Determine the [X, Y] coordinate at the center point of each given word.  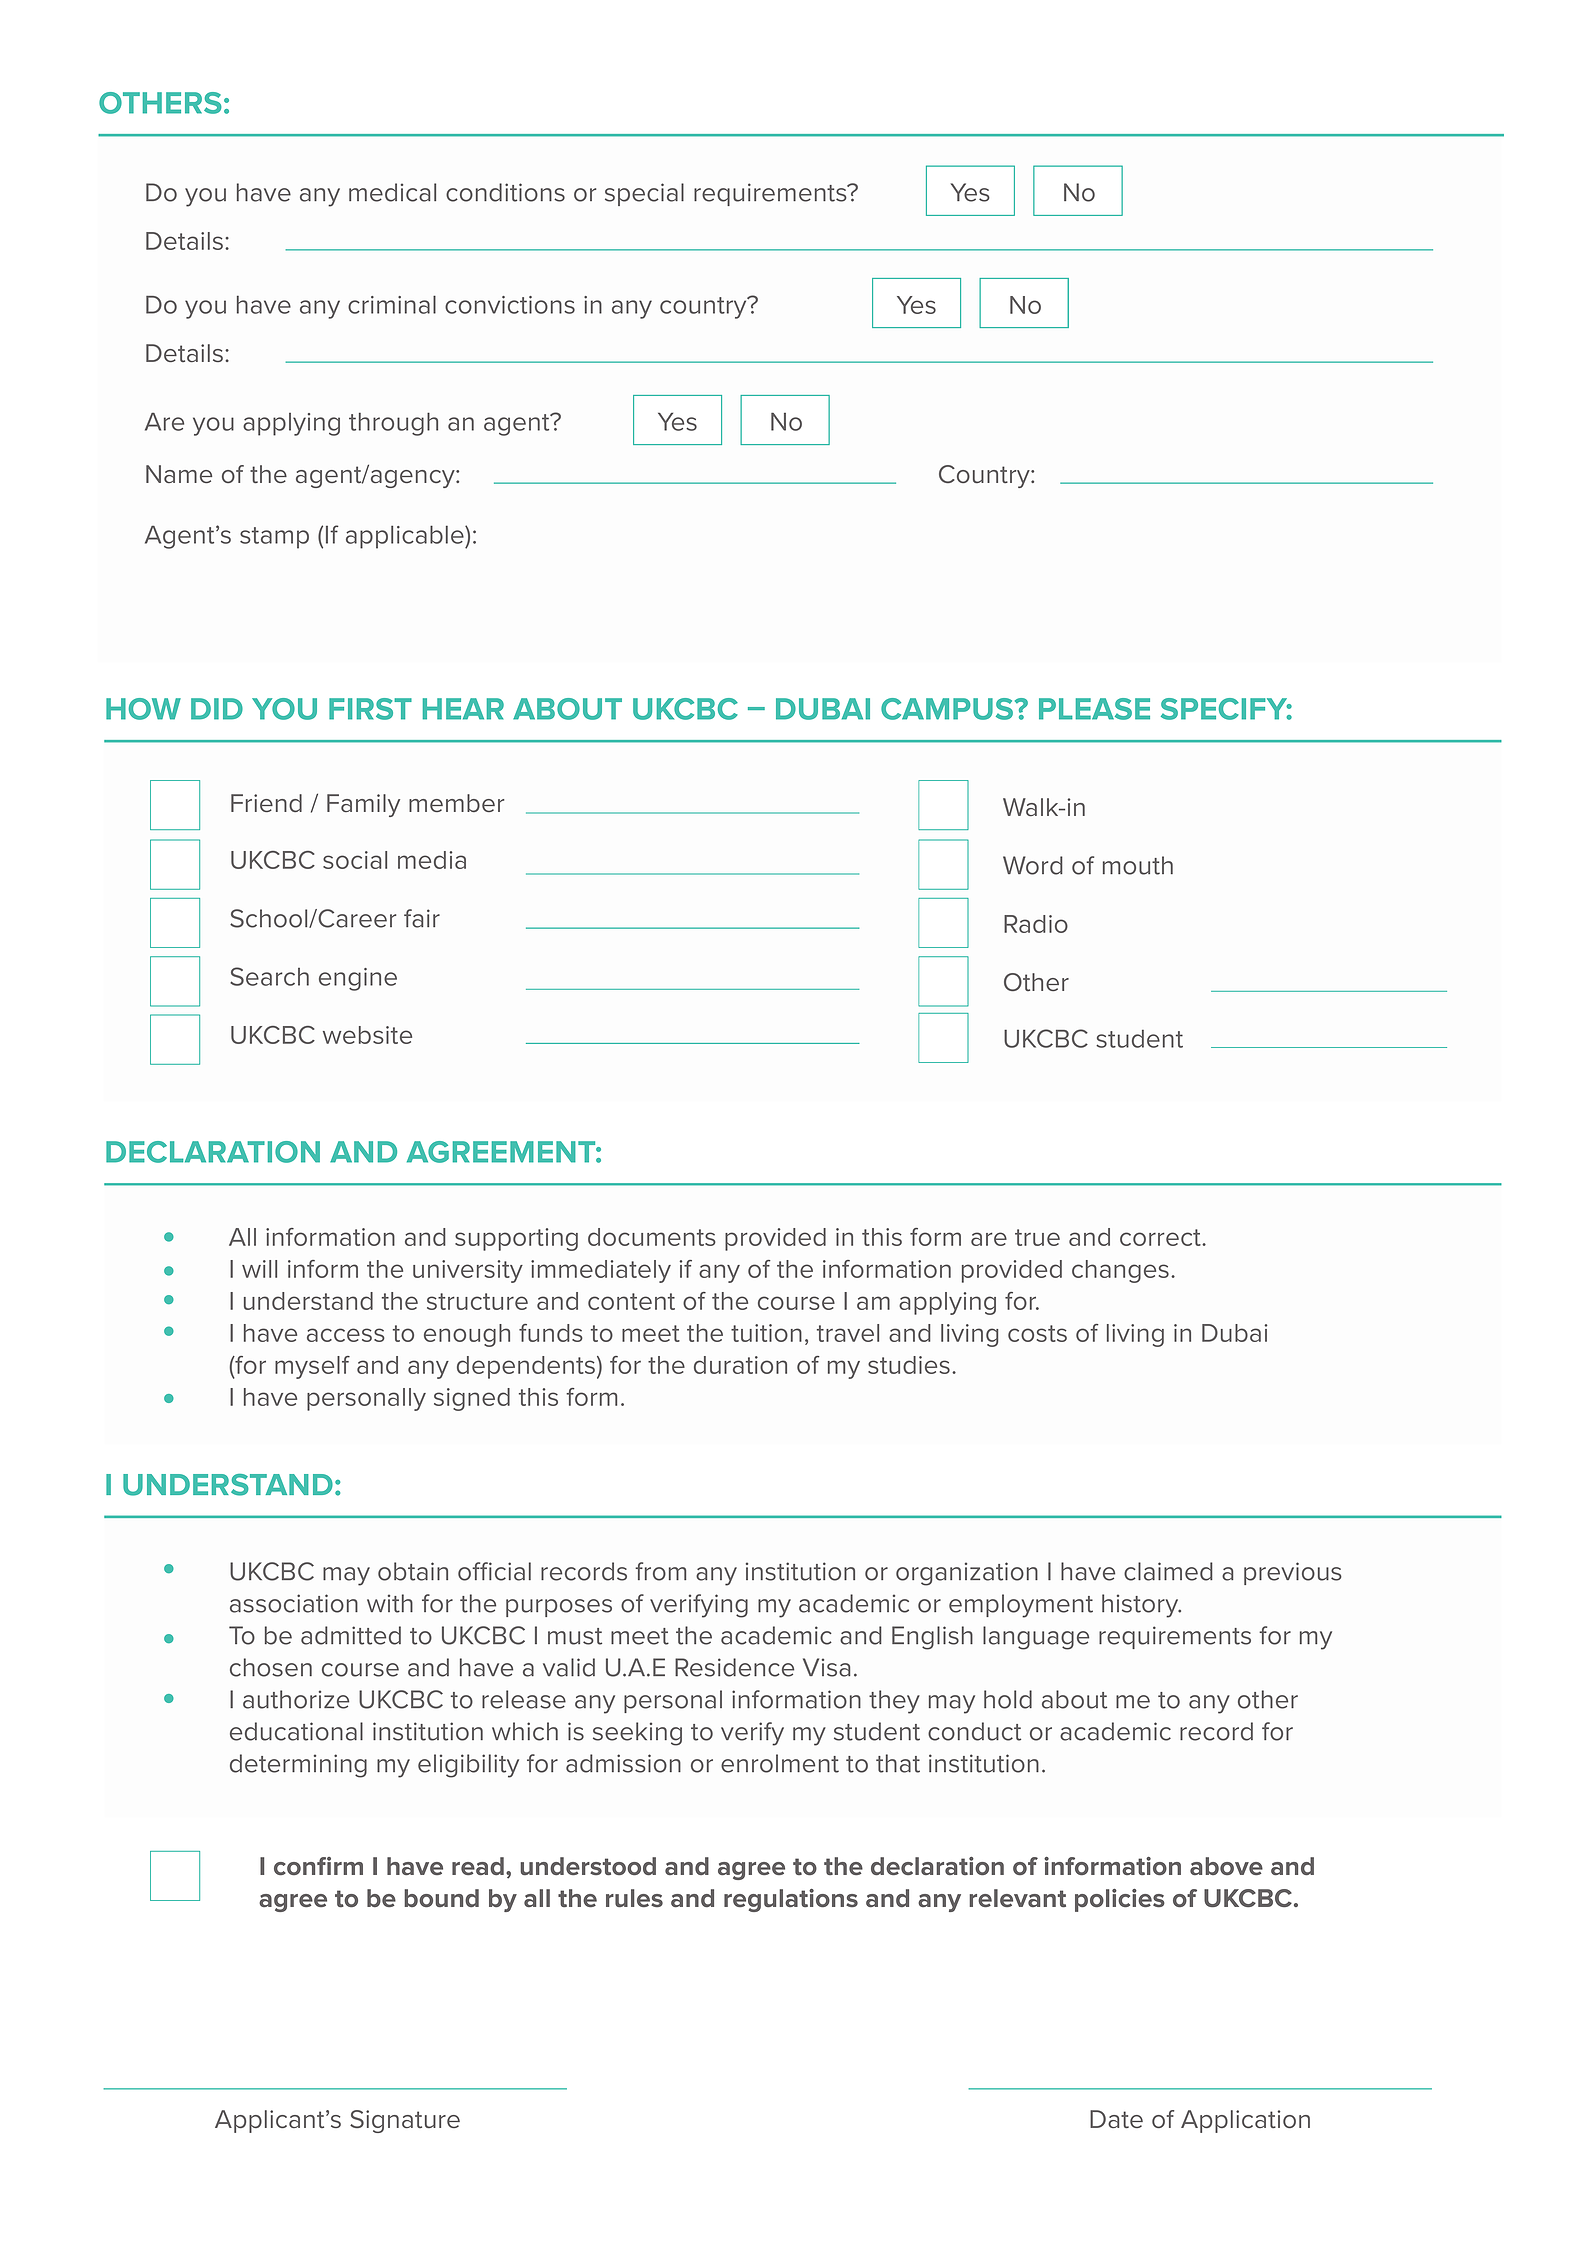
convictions [510, 305]
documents [652, 1237]
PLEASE [1094, 709]
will [259, 1269]
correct [1161, 1237]
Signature [405, 2121]
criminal [392, 304]
